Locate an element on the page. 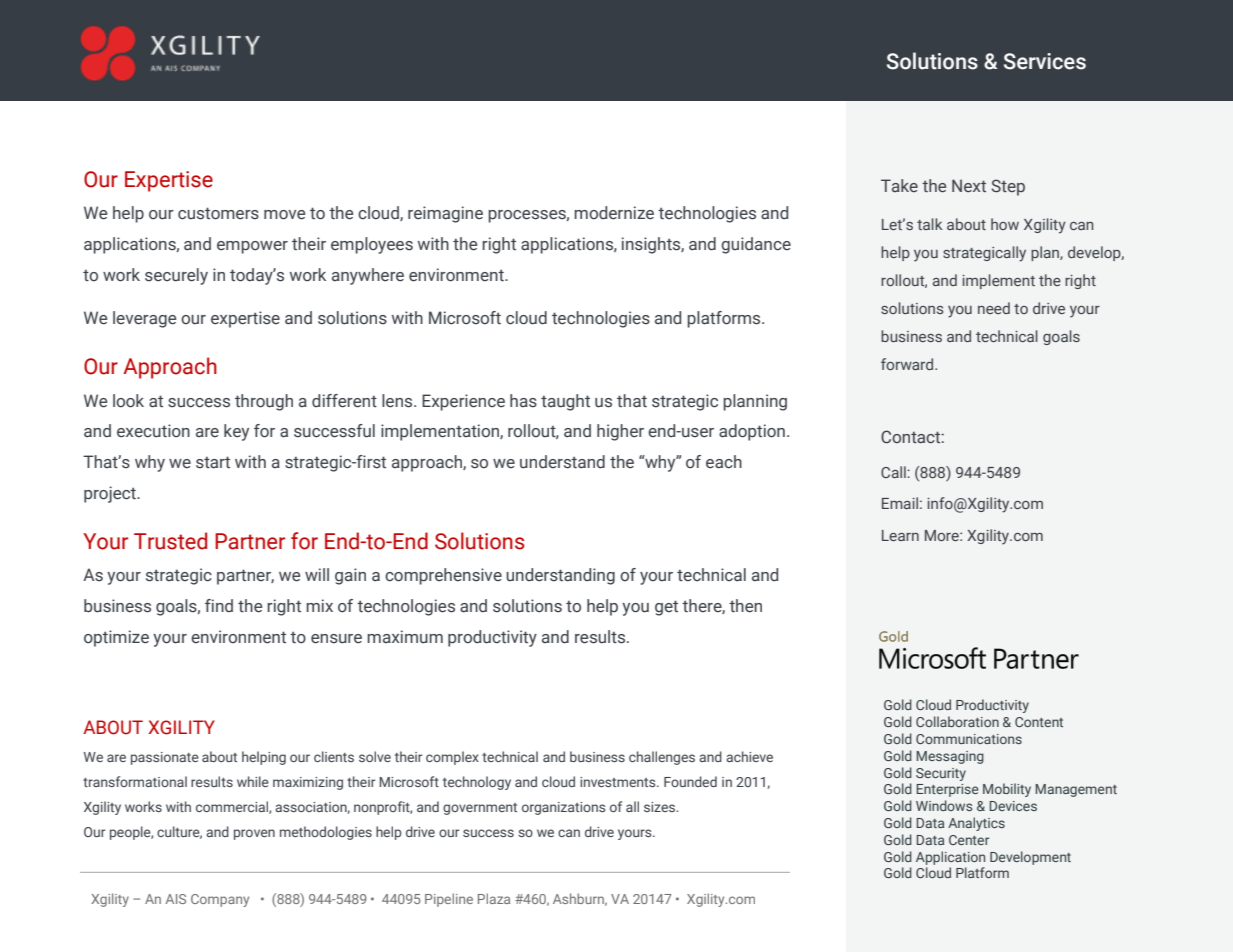 Image resolution: width=1233 pixels, height=952 pixels. need is located at coordinates (994, 308).
